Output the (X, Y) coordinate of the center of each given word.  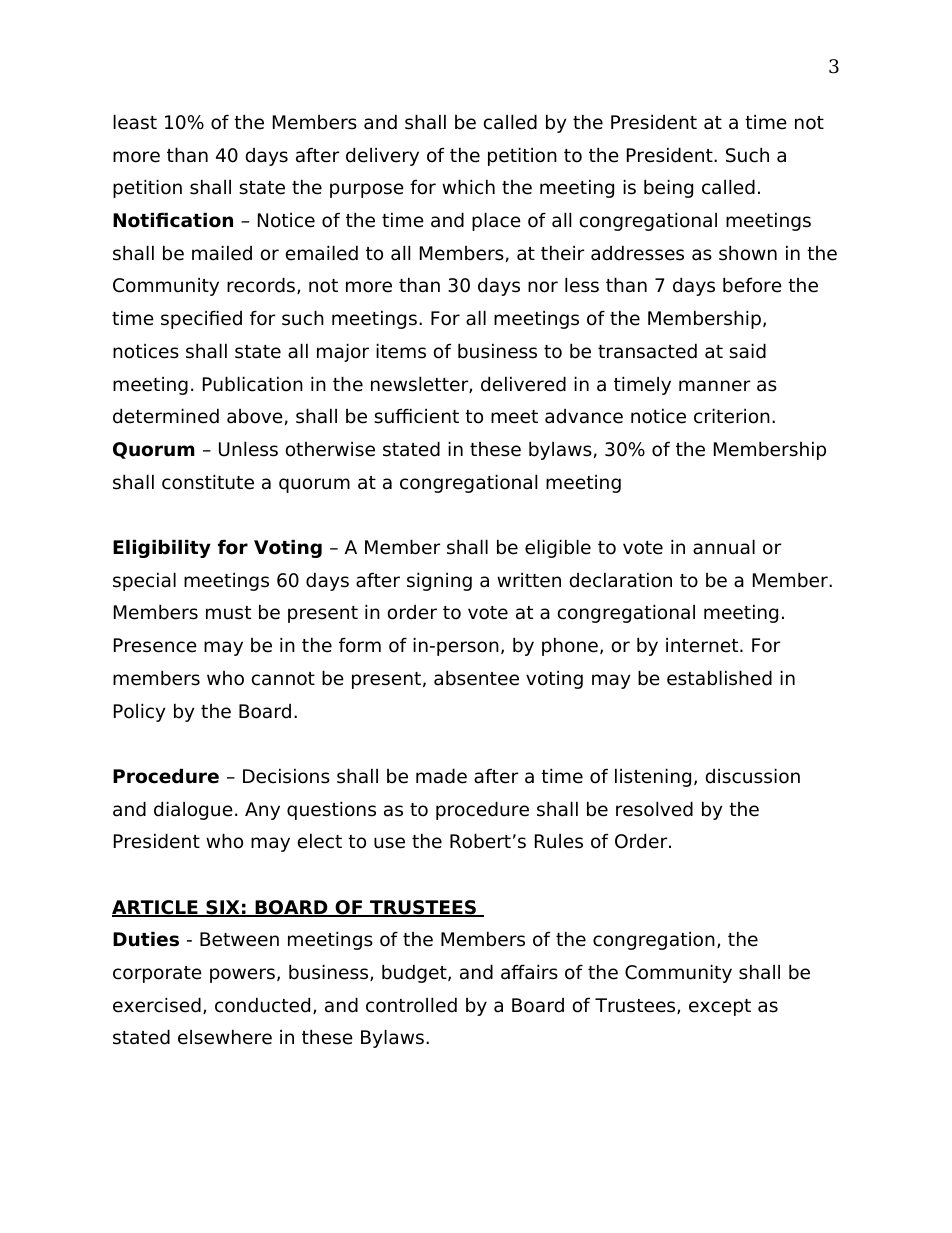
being (668, 188)
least (135, 122)
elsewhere (225, 1037)
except (720, 1007)
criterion (732, 416)
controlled (411, 1005)
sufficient (416, 416)
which (468, 187)
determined (166, 416)
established (719, 678)
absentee (476, 678)
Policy (140, 712)
